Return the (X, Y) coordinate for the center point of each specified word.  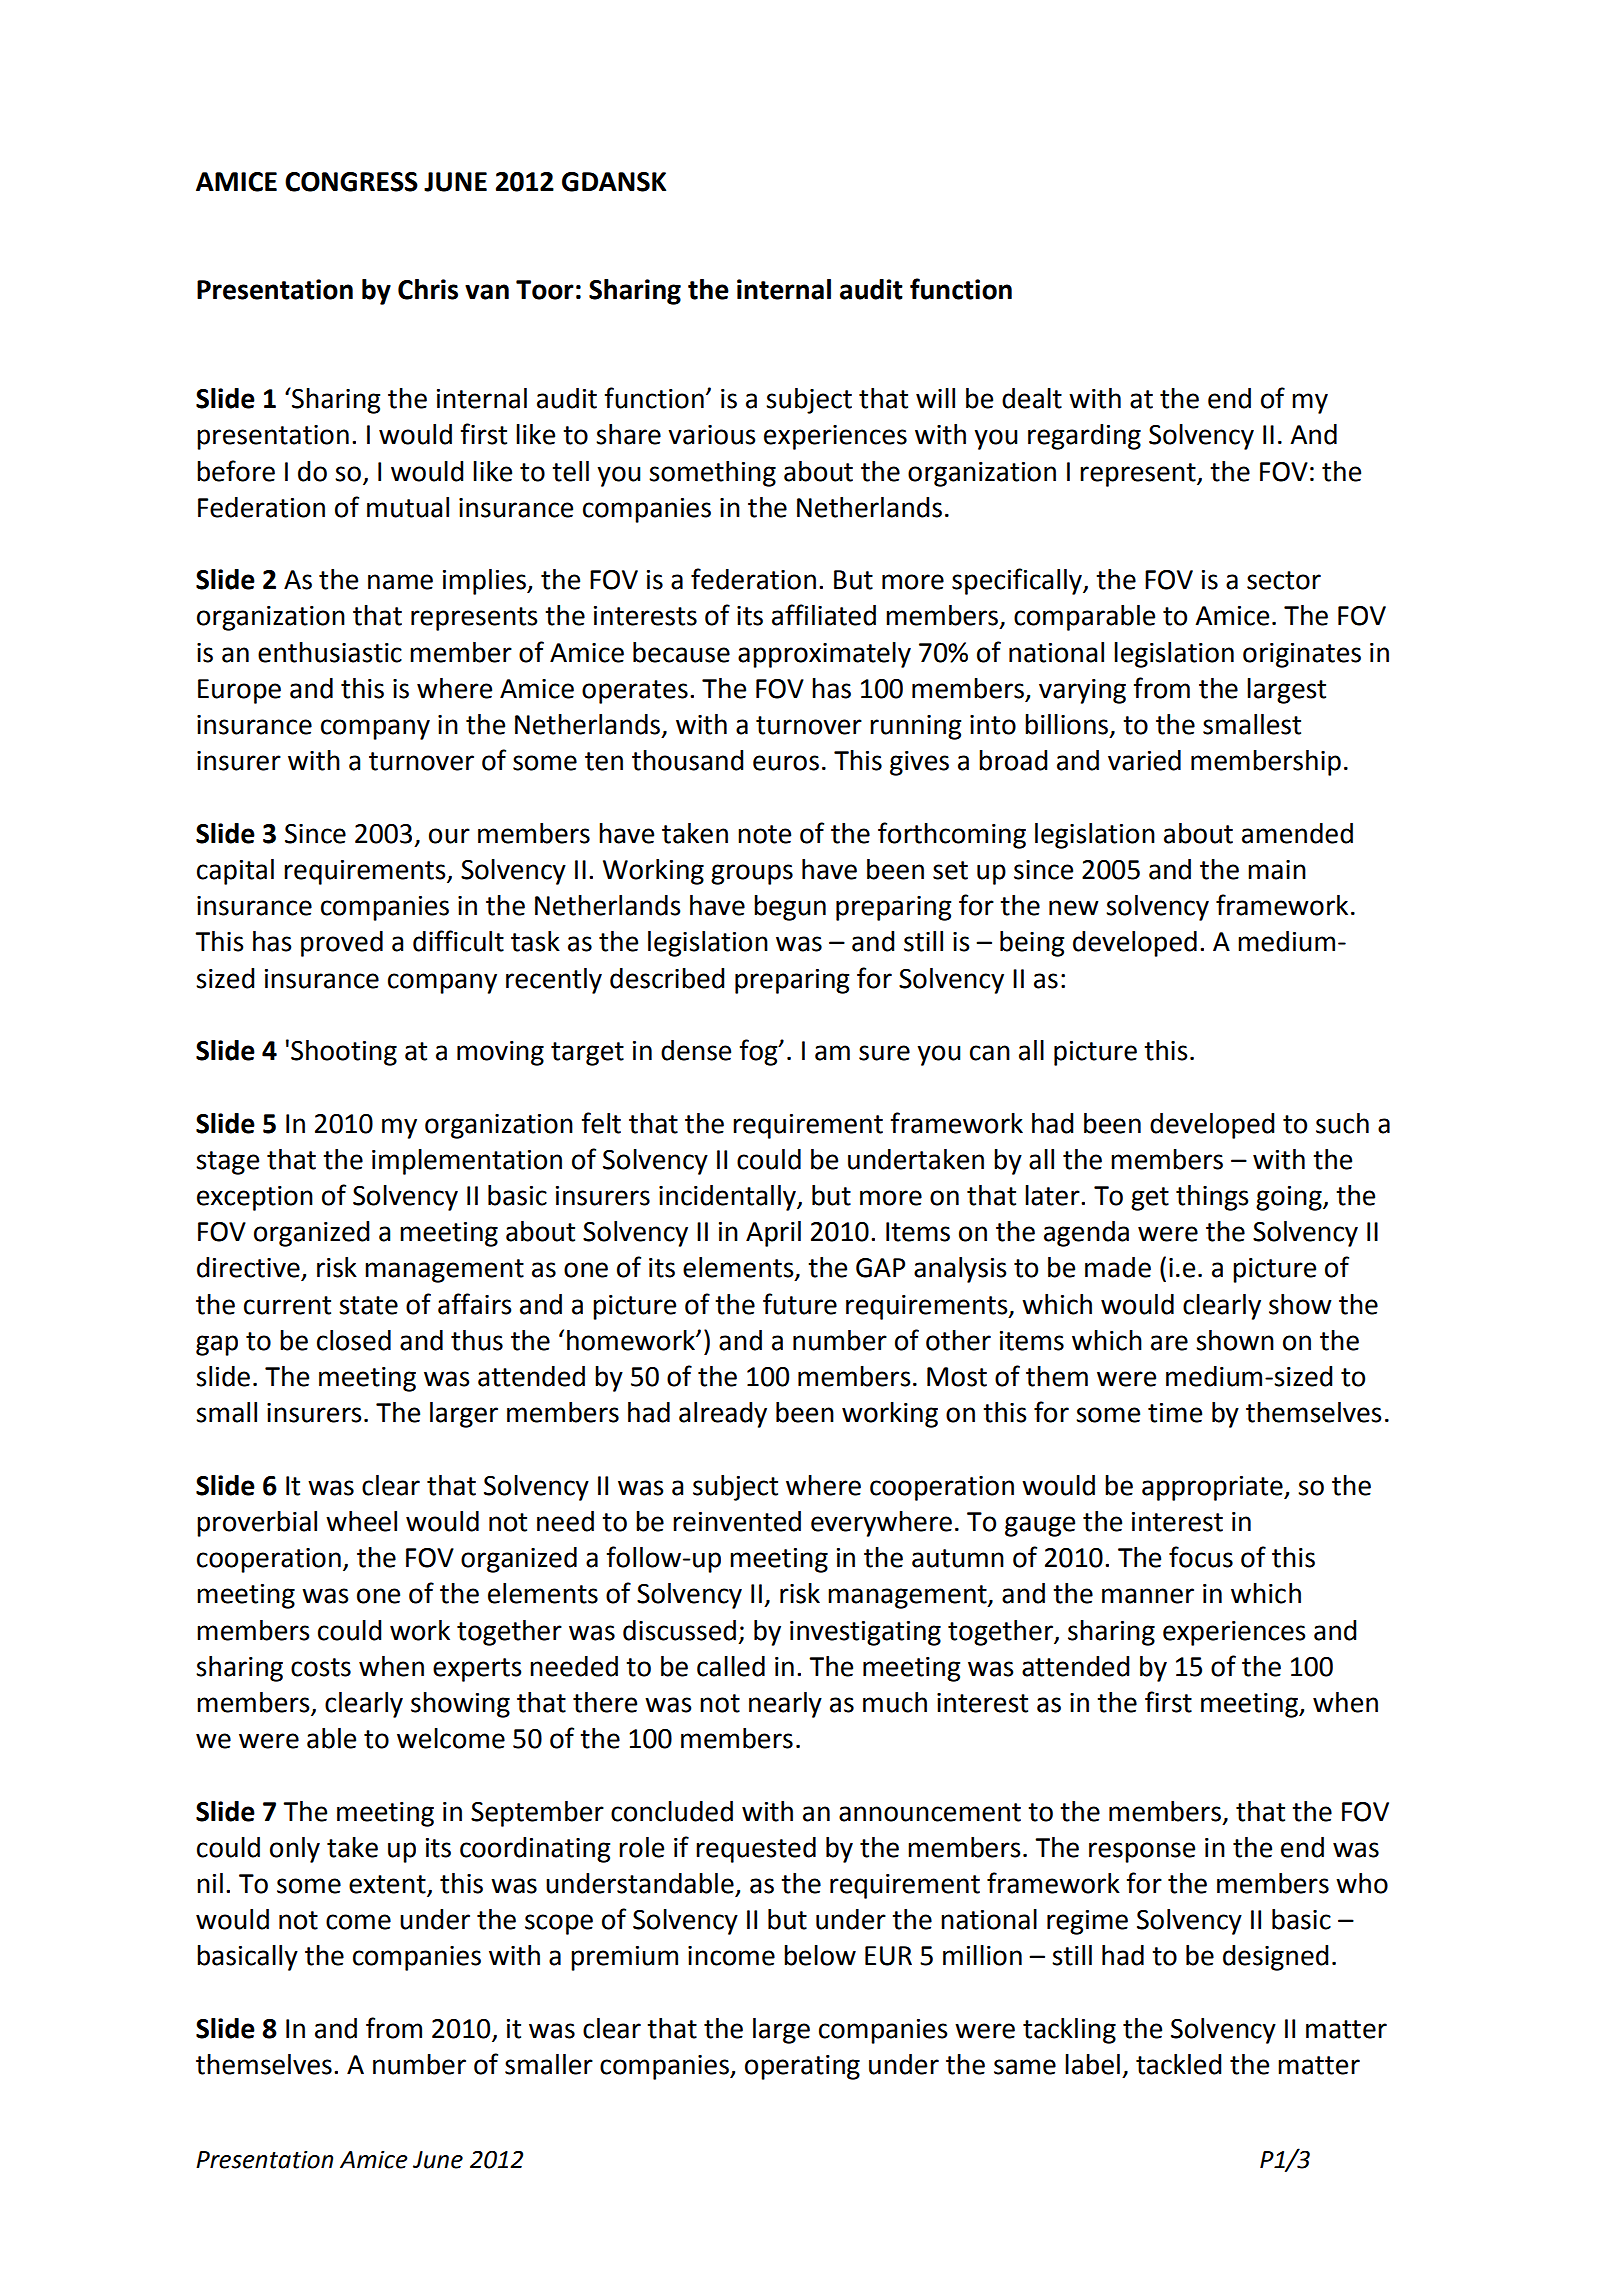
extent (388, 1885)
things (1212, 1198)
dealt (1032, 398)
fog (760, 1052)
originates (1302, 655)
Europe (239, 691)
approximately (824, 655)
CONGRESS (351, 182)
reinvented (737, 1521)
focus (1201, 1557)
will (935, 398)
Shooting (344, 1053)
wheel (361, 1521)
